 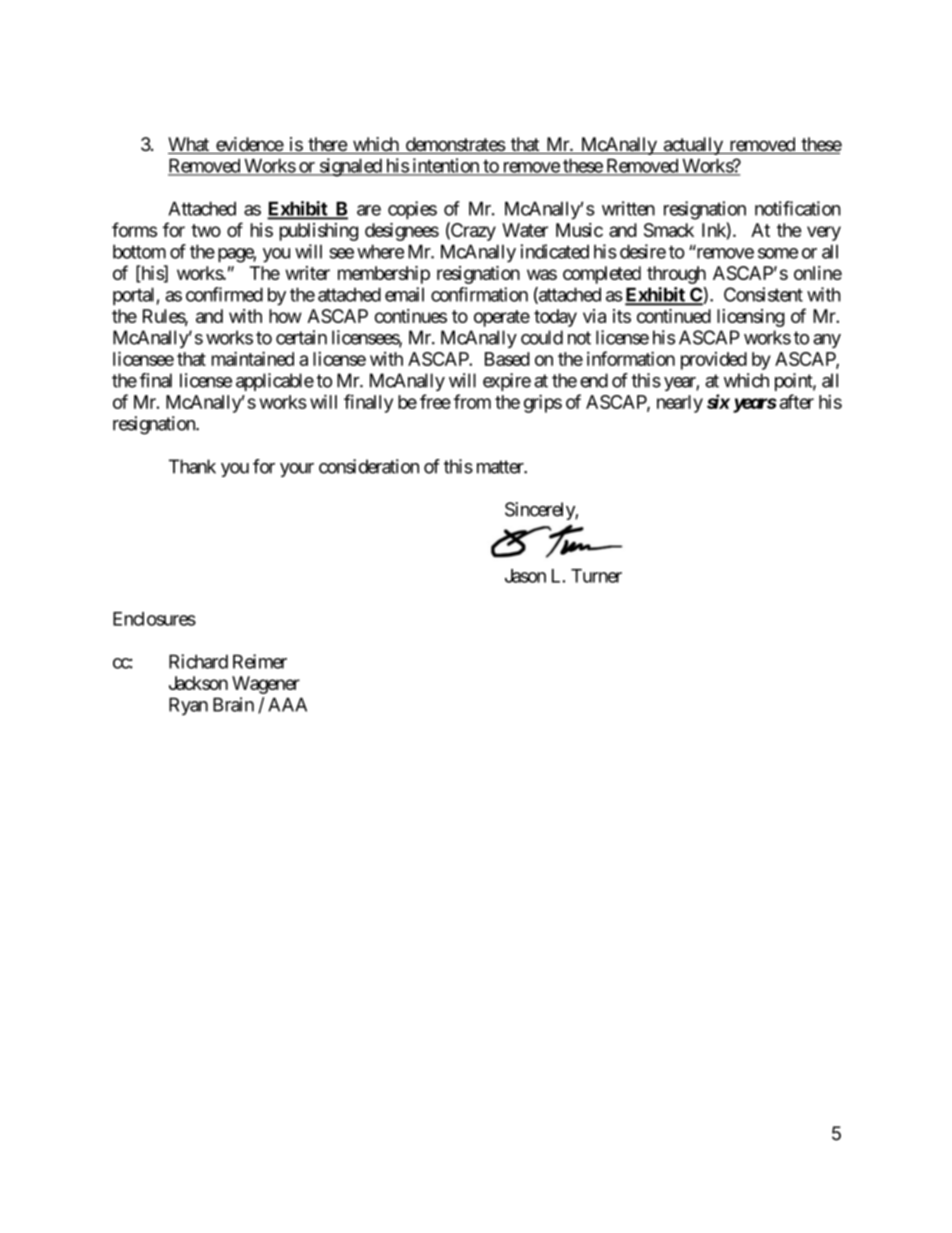 What do you see at coordinates (445, 166) in the image?
I see `intention` at bounding box center [445, 166].
